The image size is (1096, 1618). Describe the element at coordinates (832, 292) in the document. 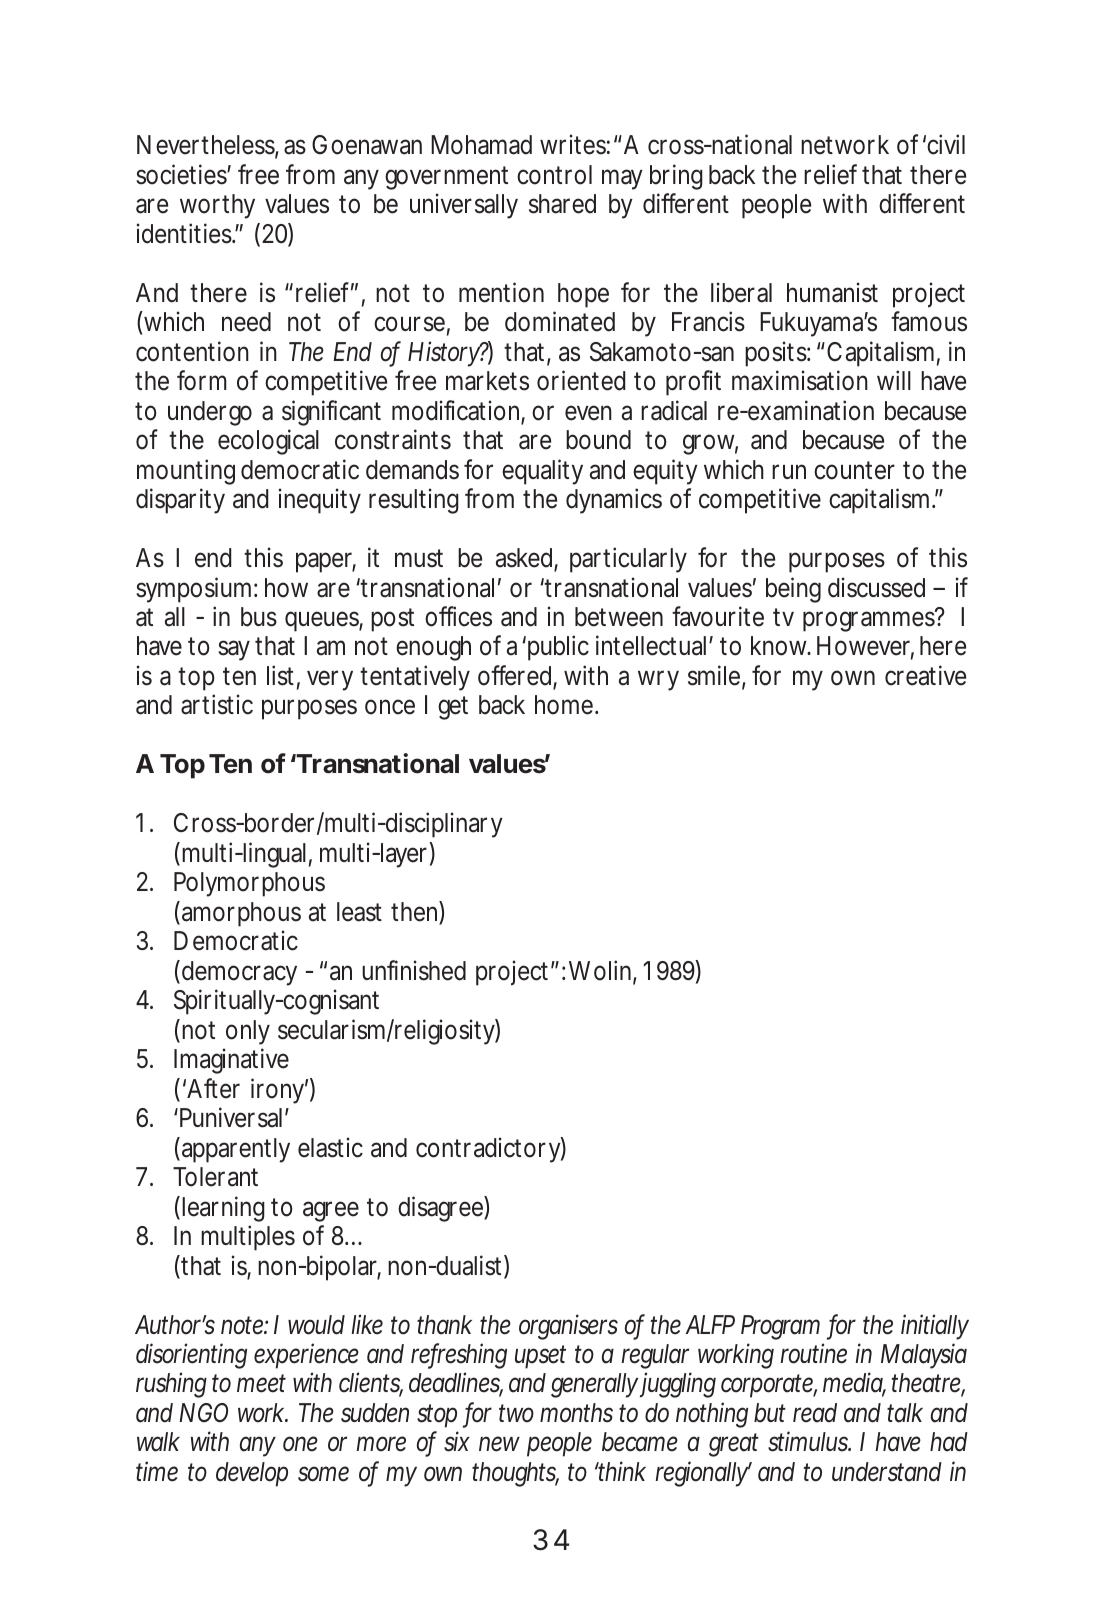

I see `humanist` at that location.
